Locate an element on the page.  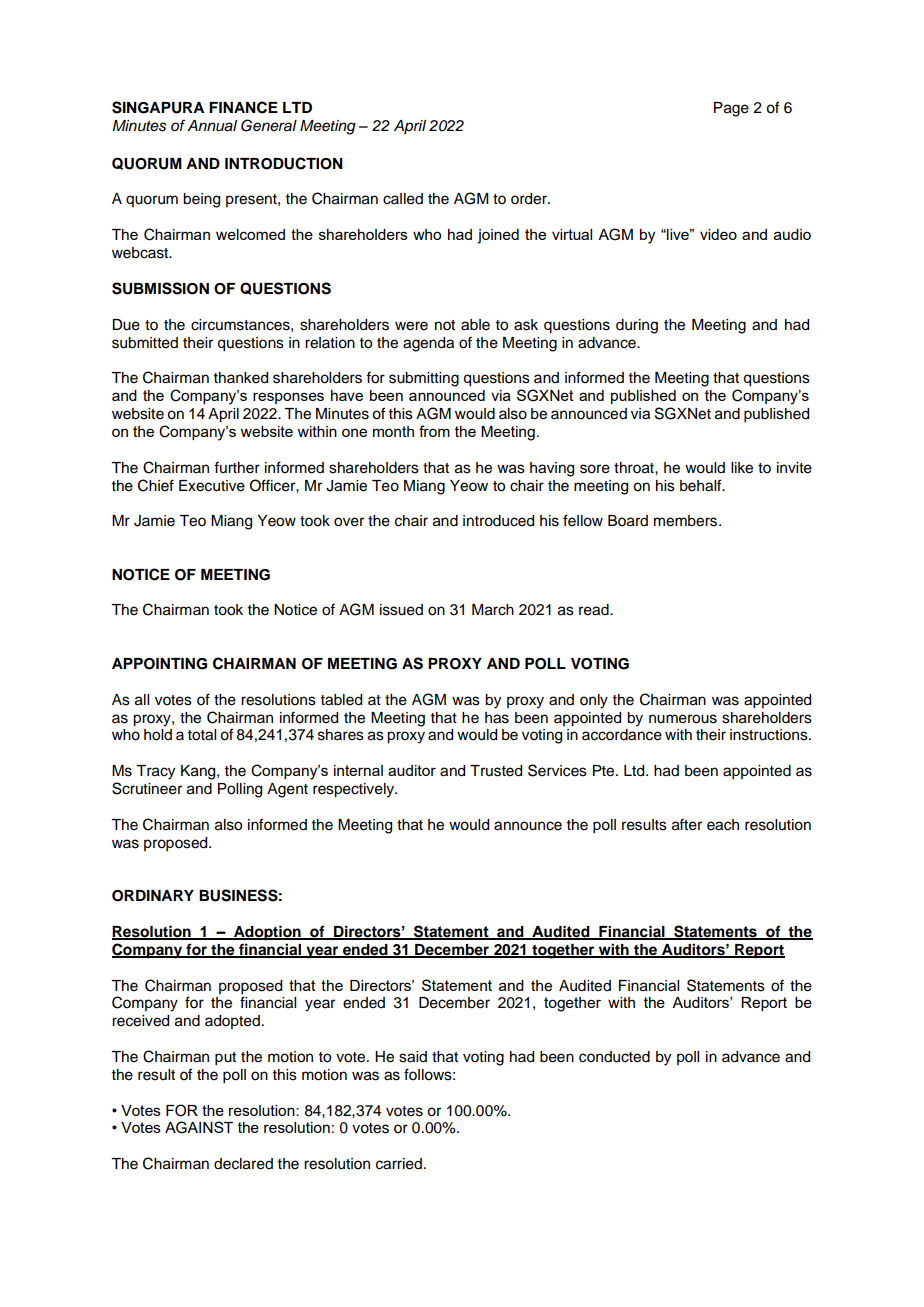
AGAINST is located at coordinates (199, 1127).
